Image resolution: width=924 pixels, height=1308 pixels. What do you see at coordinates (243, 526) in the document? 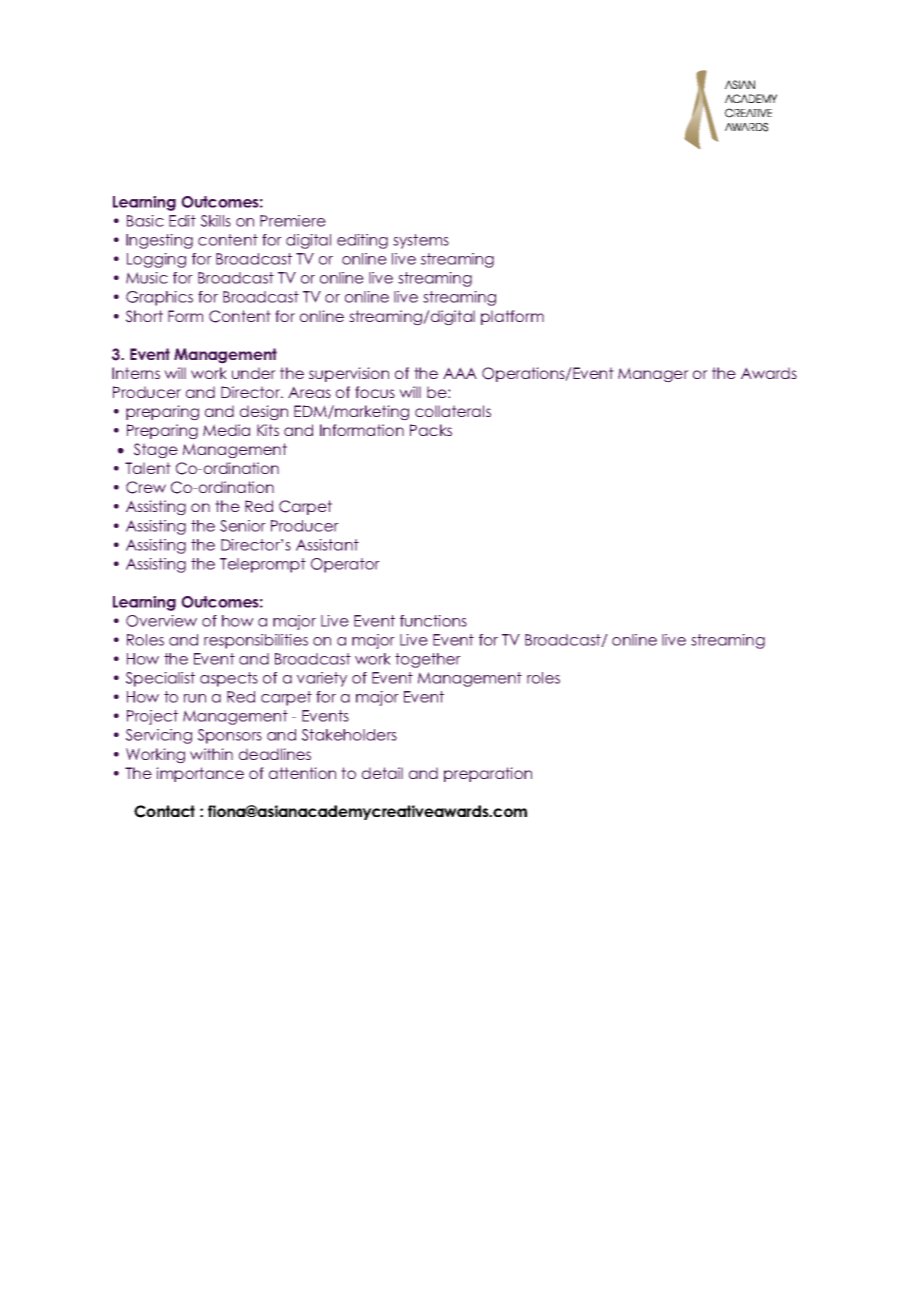
I see `Senior` at bounding box center [243, 526].
